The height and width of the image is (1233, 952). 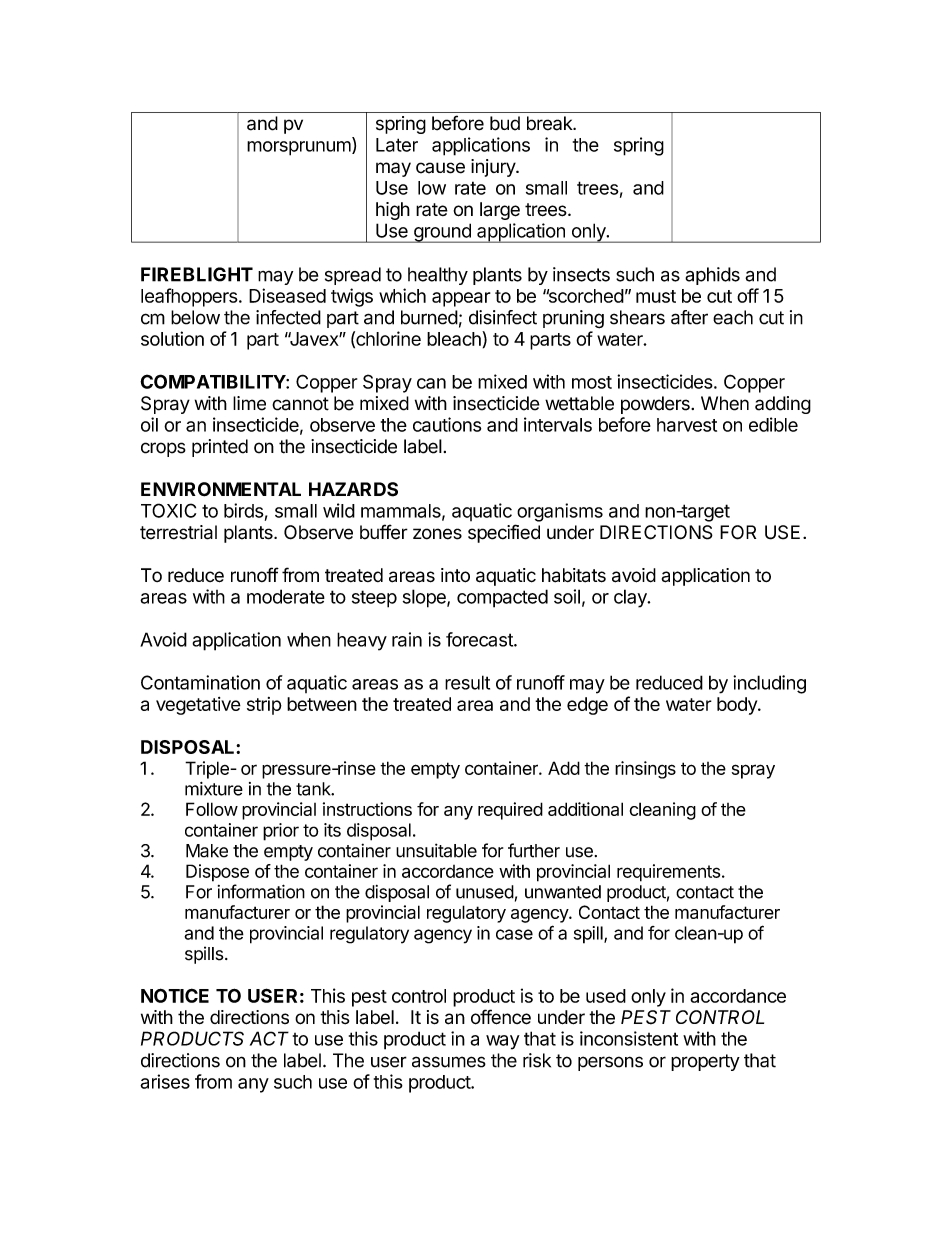 What do you see at coordinates (220, 448) in the image?
I see `printed` at bounding box center [220, 448].
